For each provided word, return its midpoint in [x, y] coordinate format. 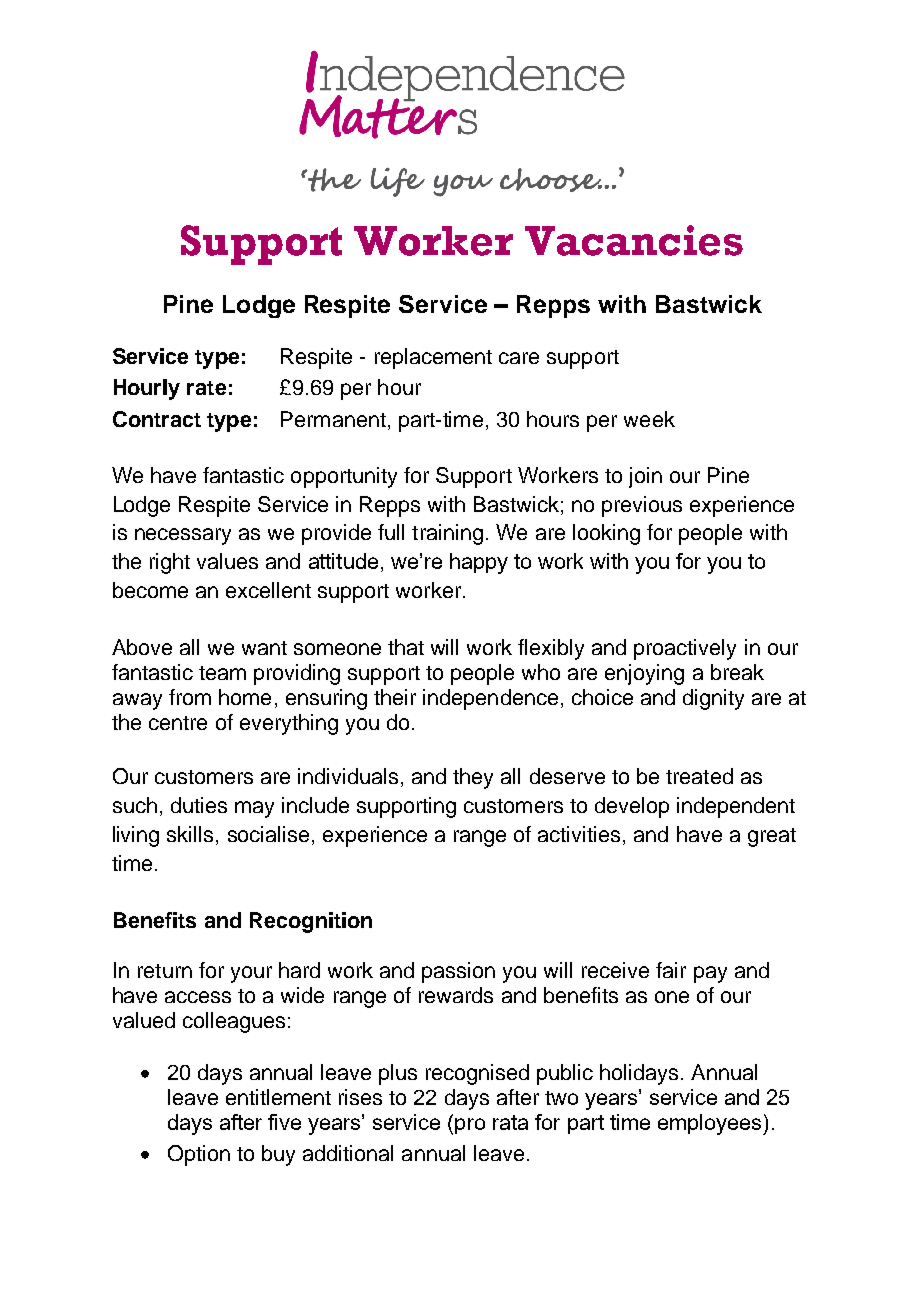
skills [190, 834]
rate [206, 388]
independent [736, 807]
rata [510, 1122]
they [473, 778]
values [227, 561]
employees [711, 1124]
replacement [433, 358]
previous [642, 506]
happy [479, 563]
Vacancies [634, 240]
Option [199, 1155]
